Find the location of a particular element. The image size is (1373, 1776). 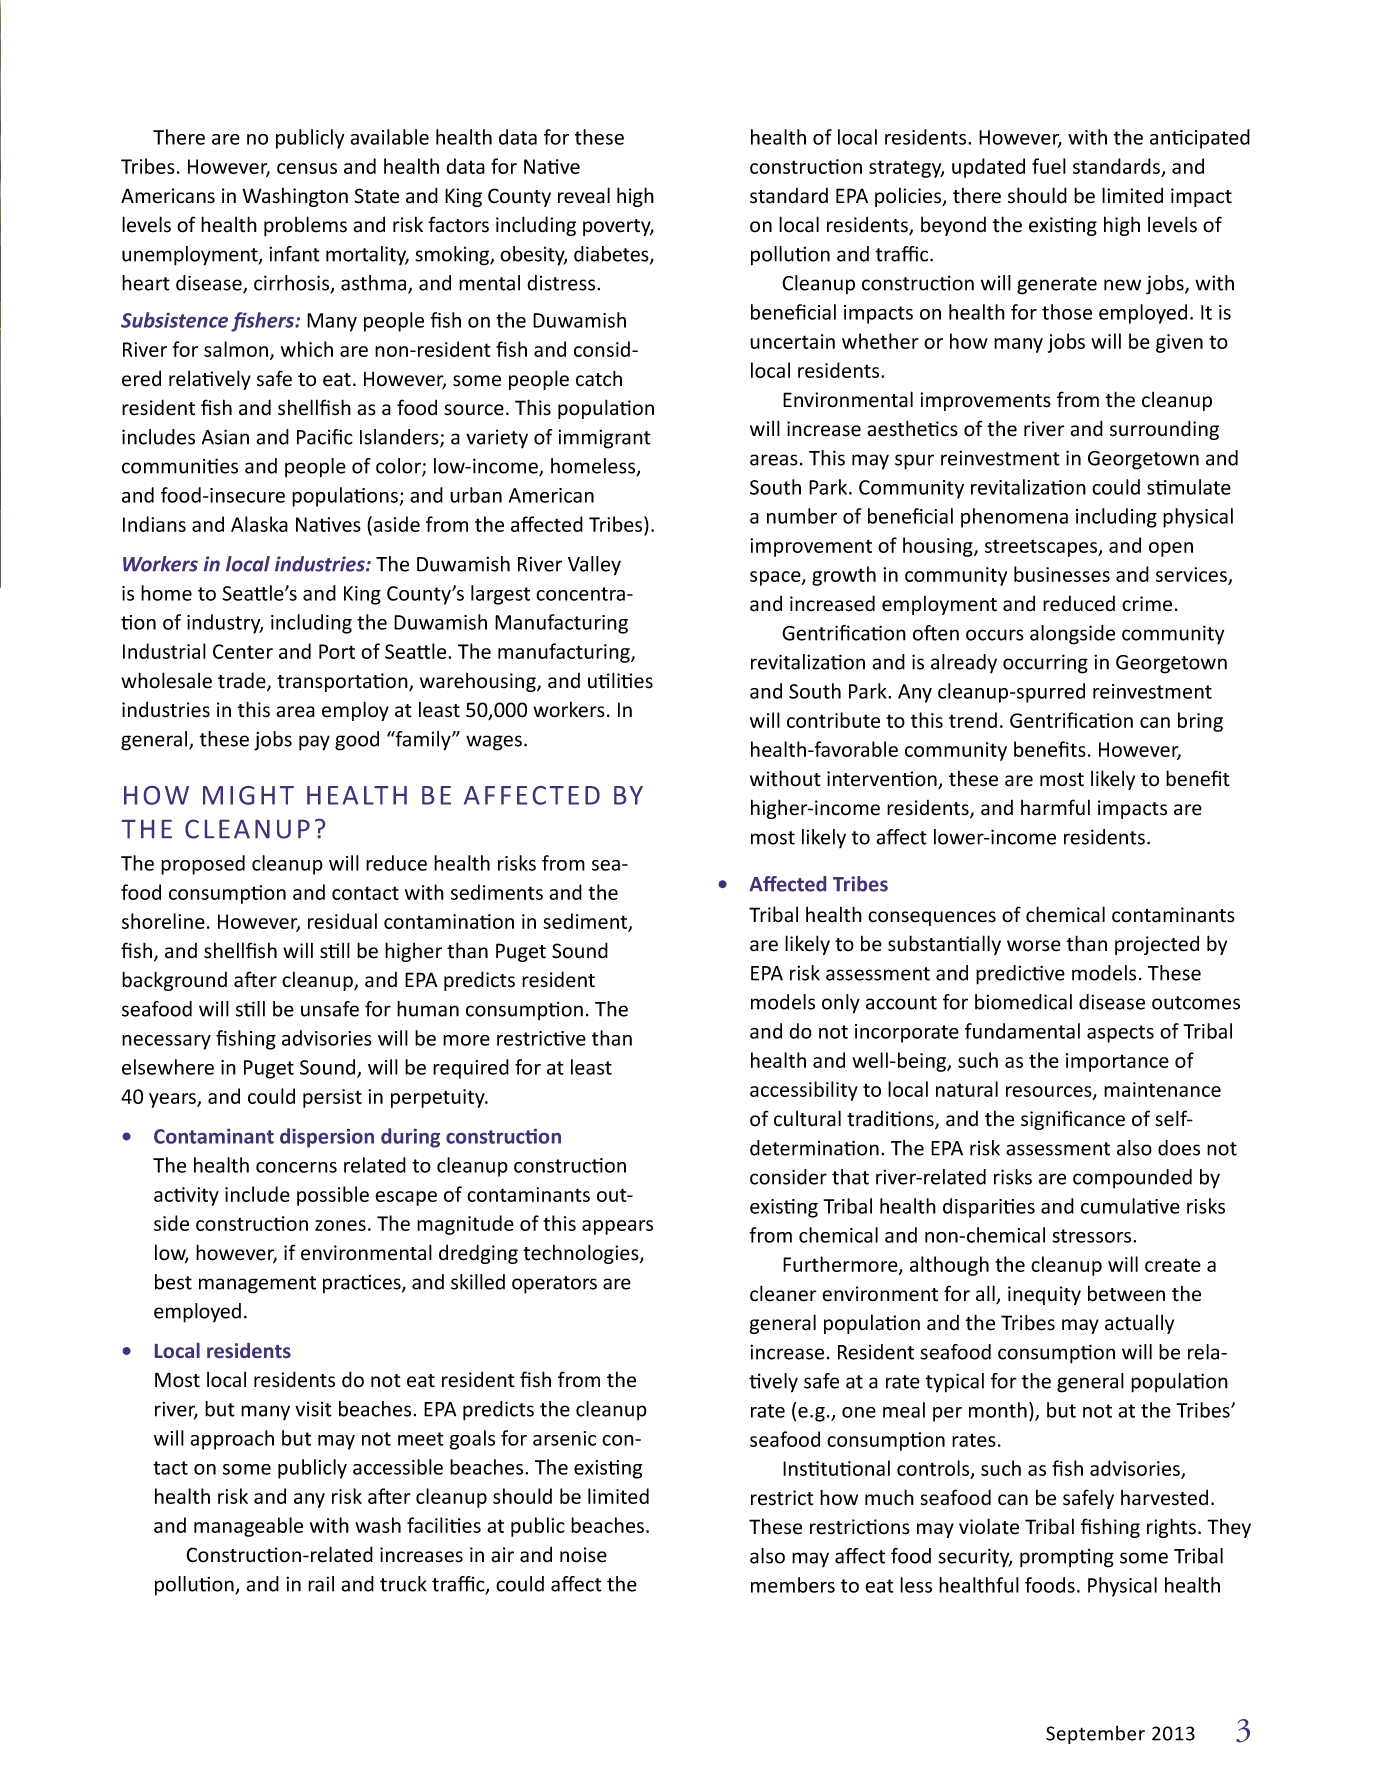

reveal is located at coordinates (584, 195).
